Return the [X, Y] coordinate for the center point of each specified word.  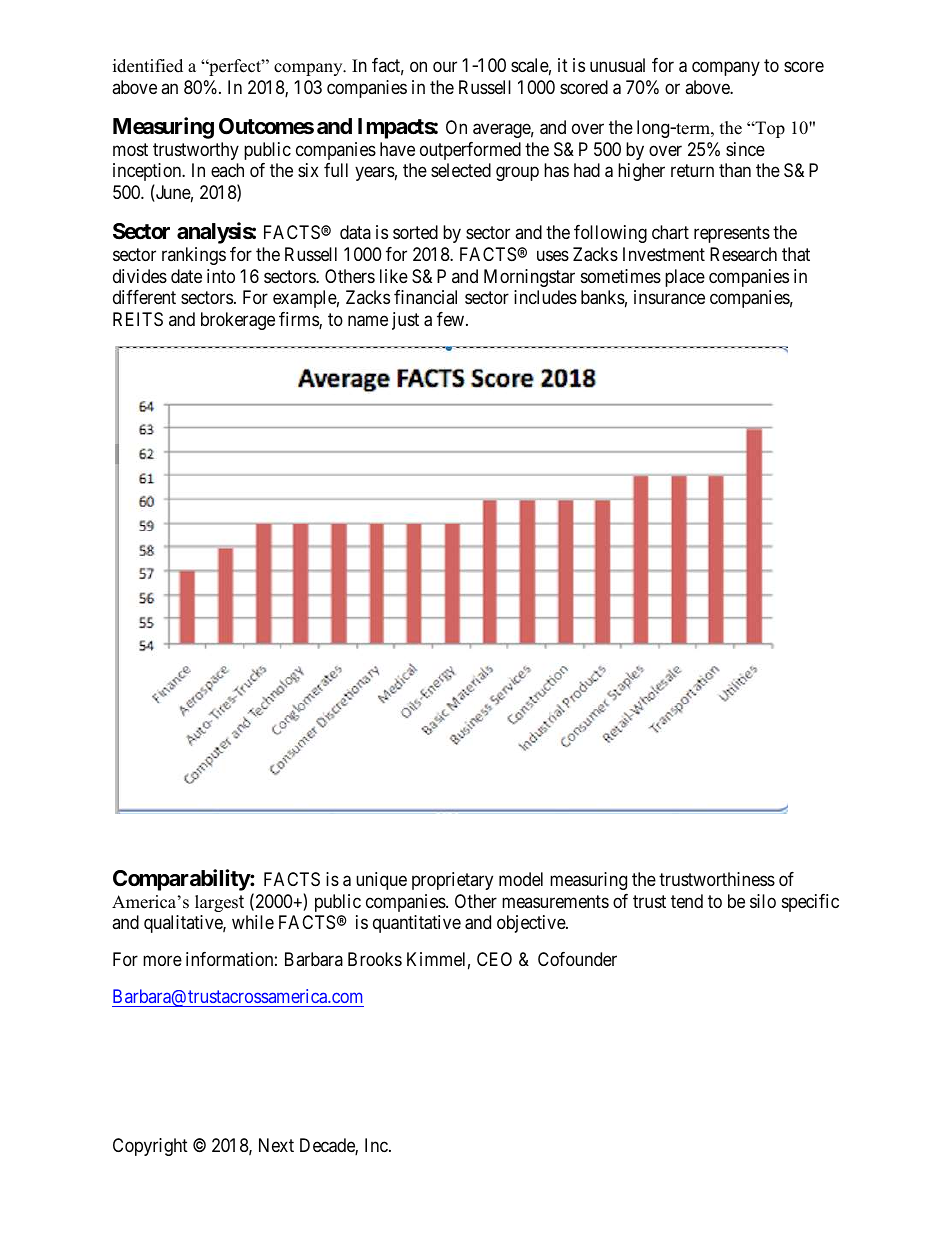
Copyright [150, 1147]
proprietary [452, 881]
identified [148, 66]
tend [687, 901]
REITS [138, 319]
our [445, 67]
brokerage [238, 321]
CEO [494, 959]
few [452, 319]
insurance [669, 297]
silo [763, 901]
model [521, 879]
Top [769, 129]
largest [219, 903]
